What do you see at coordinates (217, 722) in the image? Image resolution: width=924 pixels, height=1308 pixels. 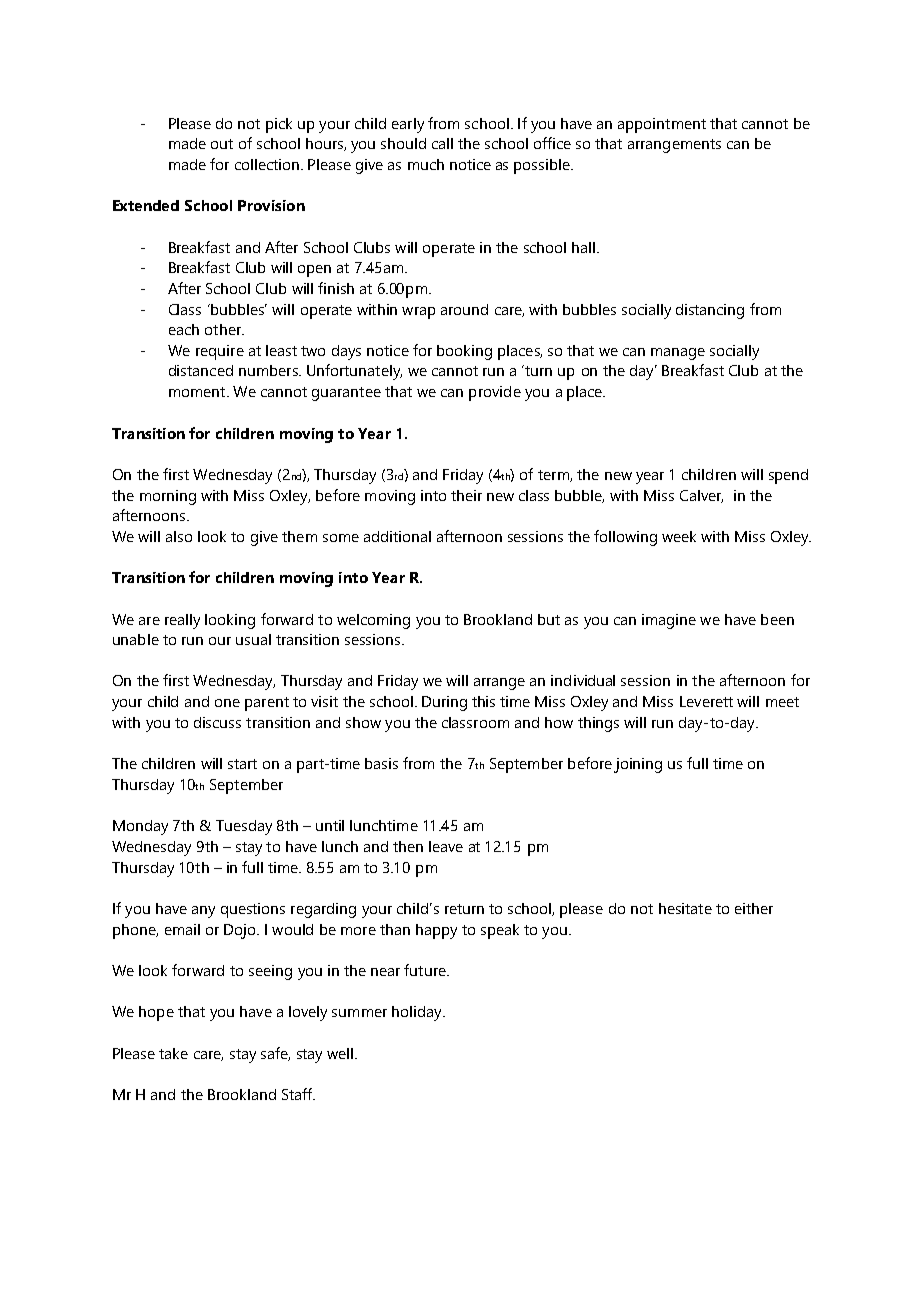 I see `discuss` at bounding box center [217, 722].
